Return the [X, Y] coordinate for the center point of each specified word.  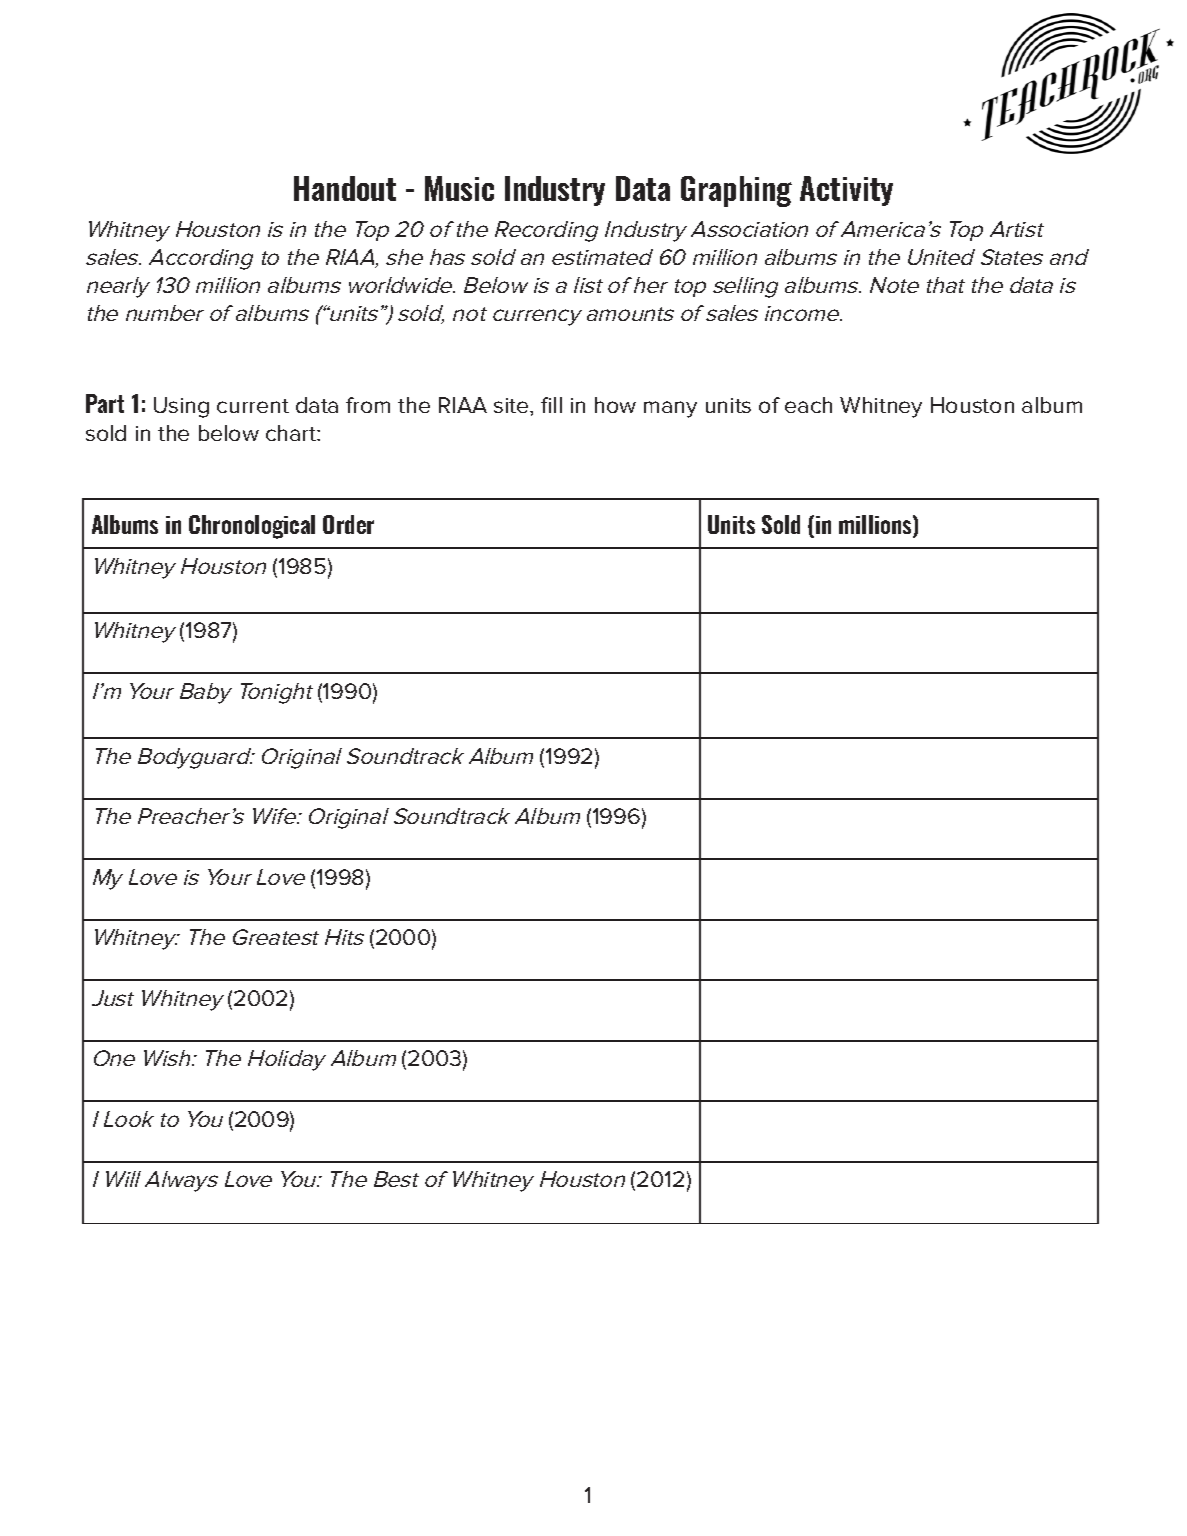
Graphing [736, 191]
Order [348, 524]
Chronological [252, 527]
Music [459, 188]
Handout [345, 188]
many [670, 409]
